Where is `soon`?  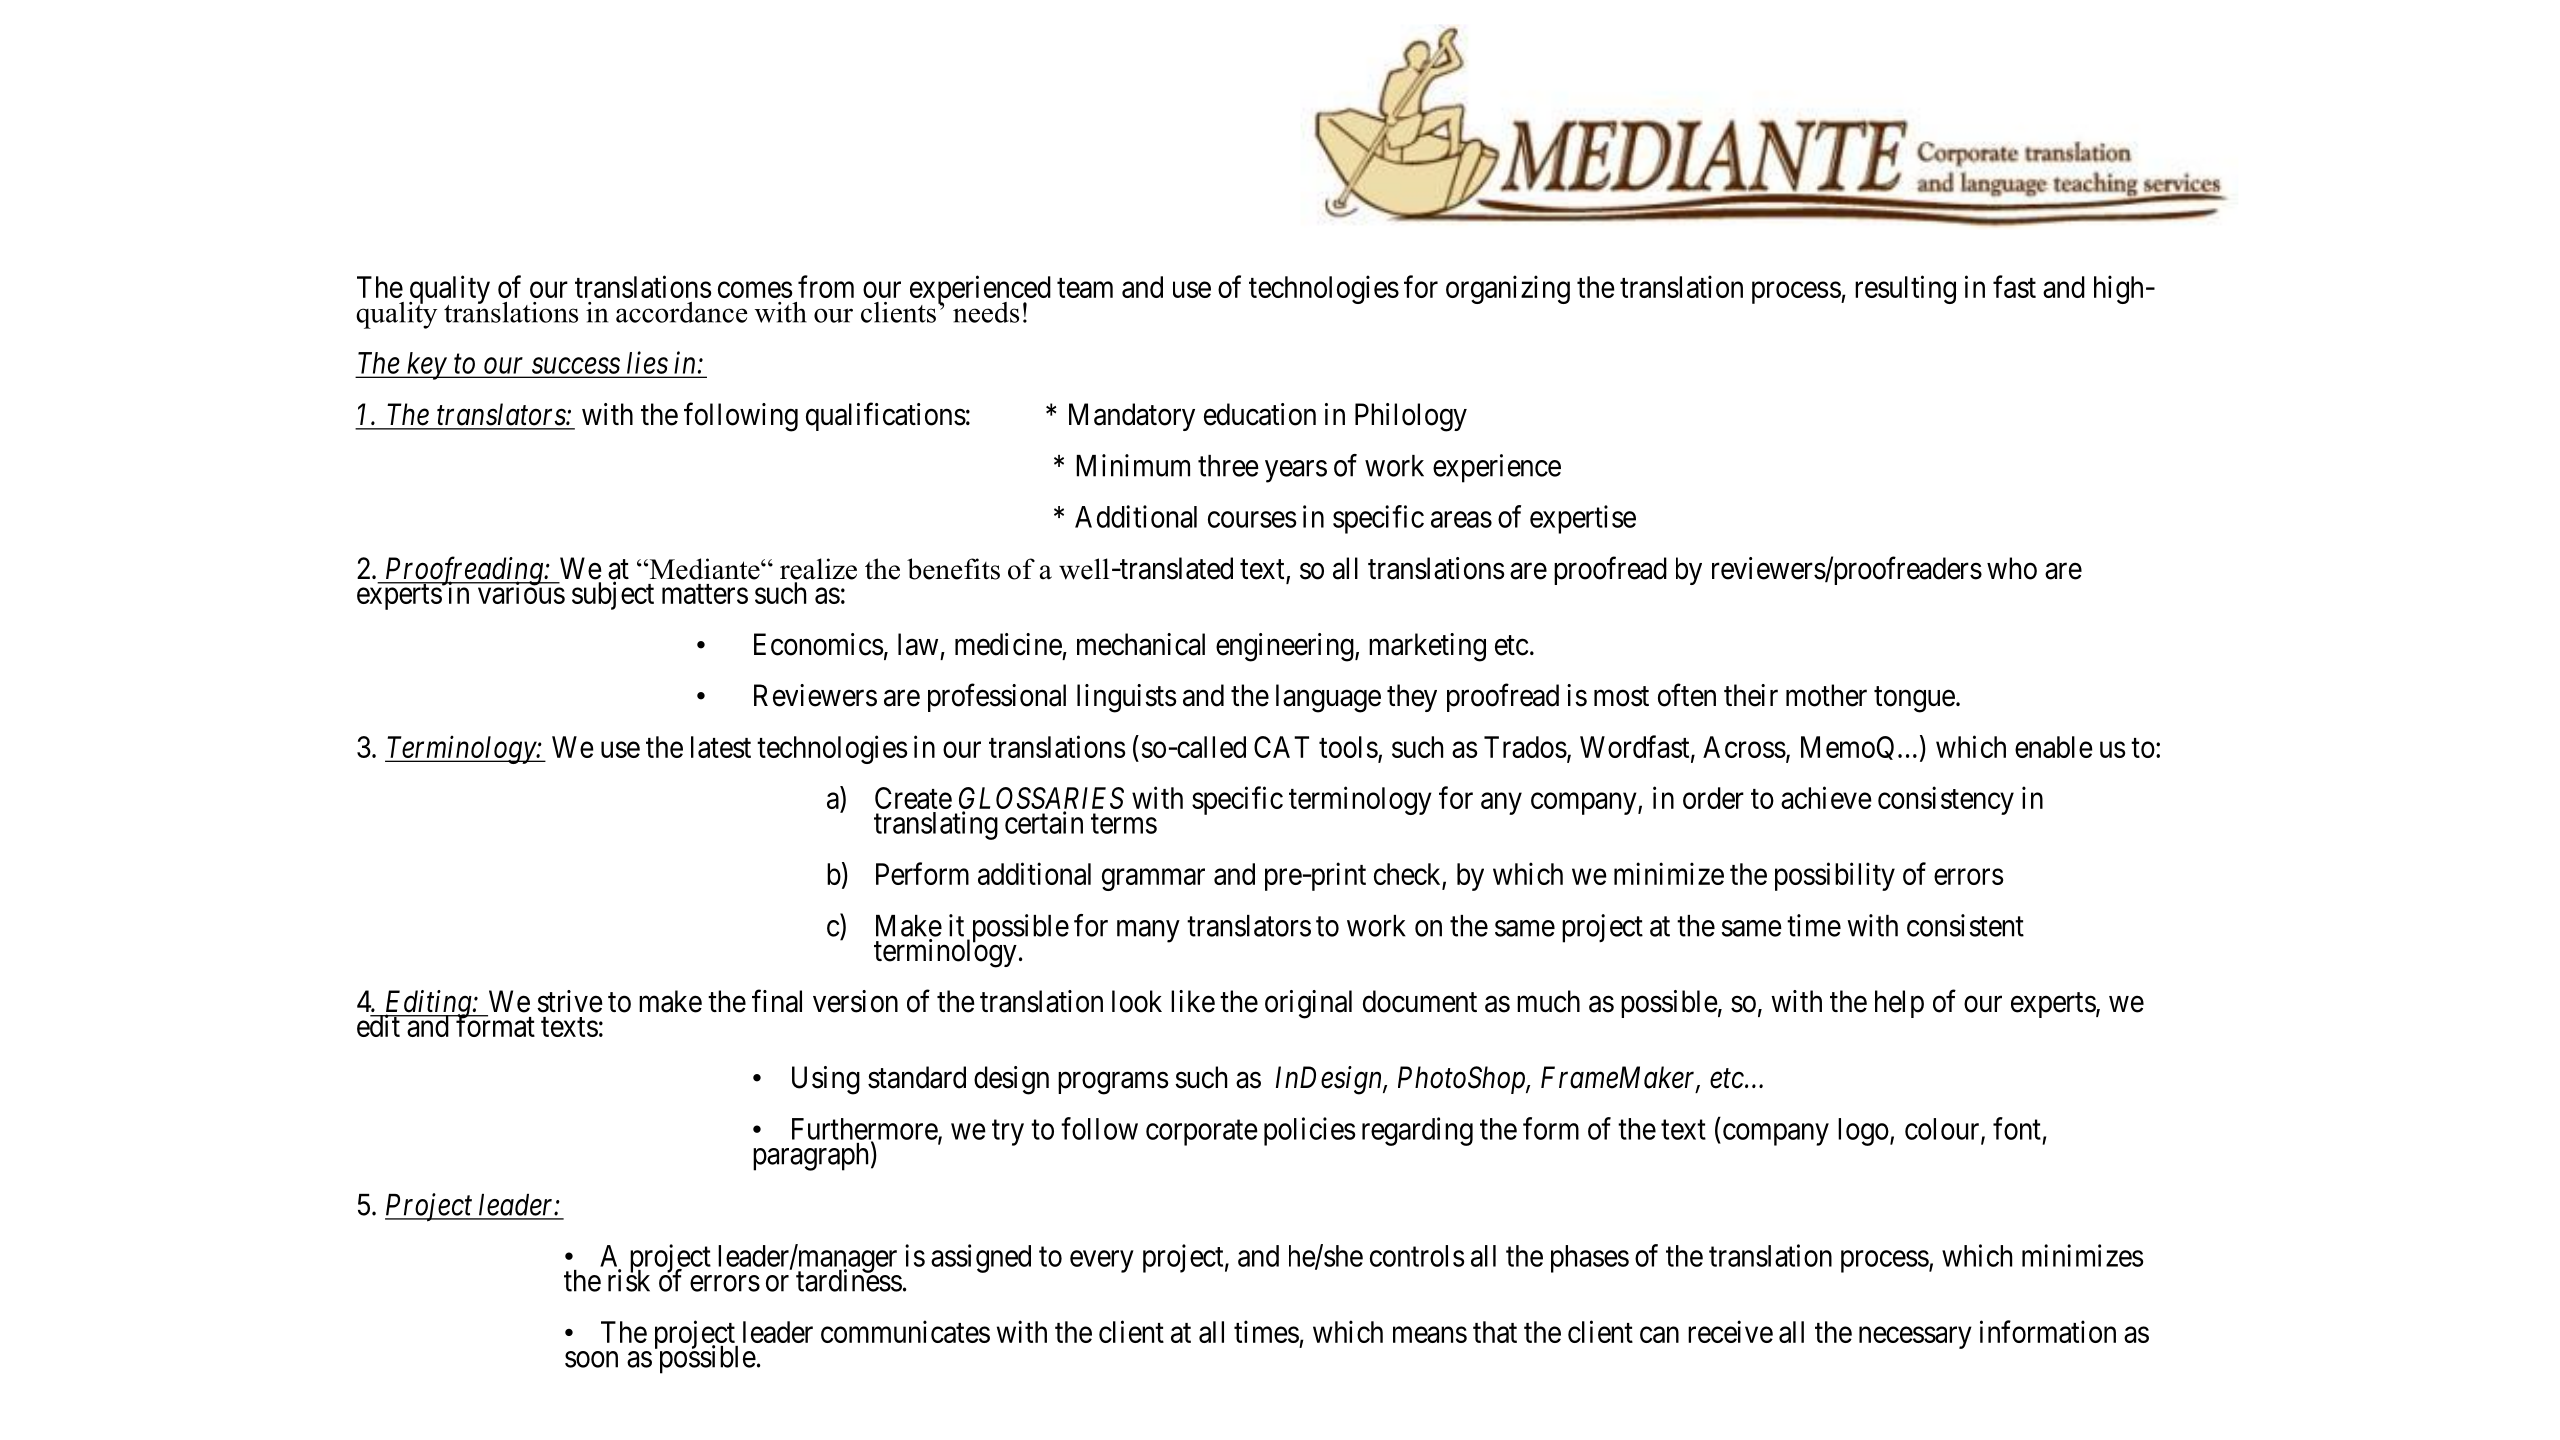
soon is located at coordinates (591, 1359).
